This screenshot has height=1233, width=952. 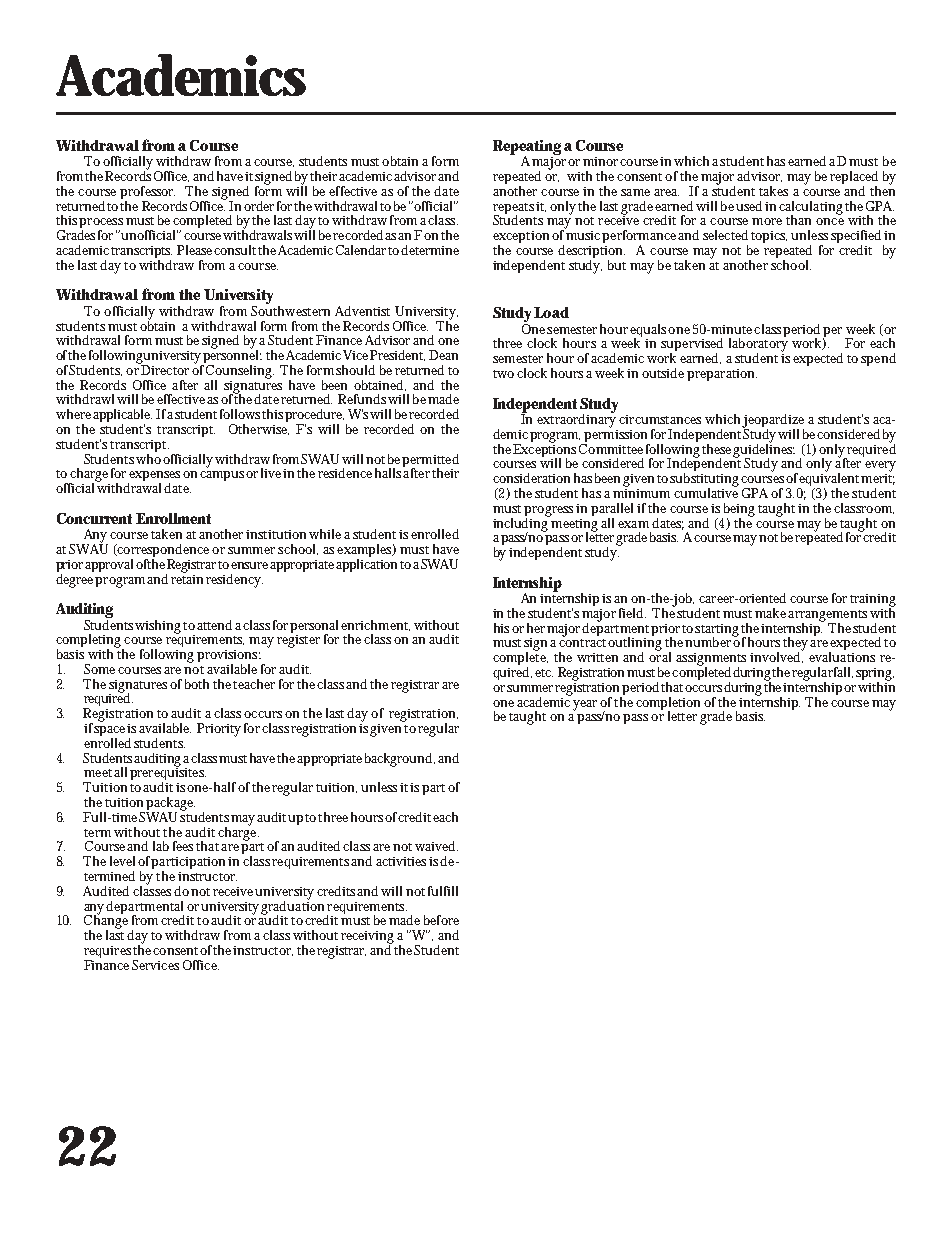 What do you see at coordinates (147, 194) in the screenshot?
I see `professor` at bounding box center [147, 194].
